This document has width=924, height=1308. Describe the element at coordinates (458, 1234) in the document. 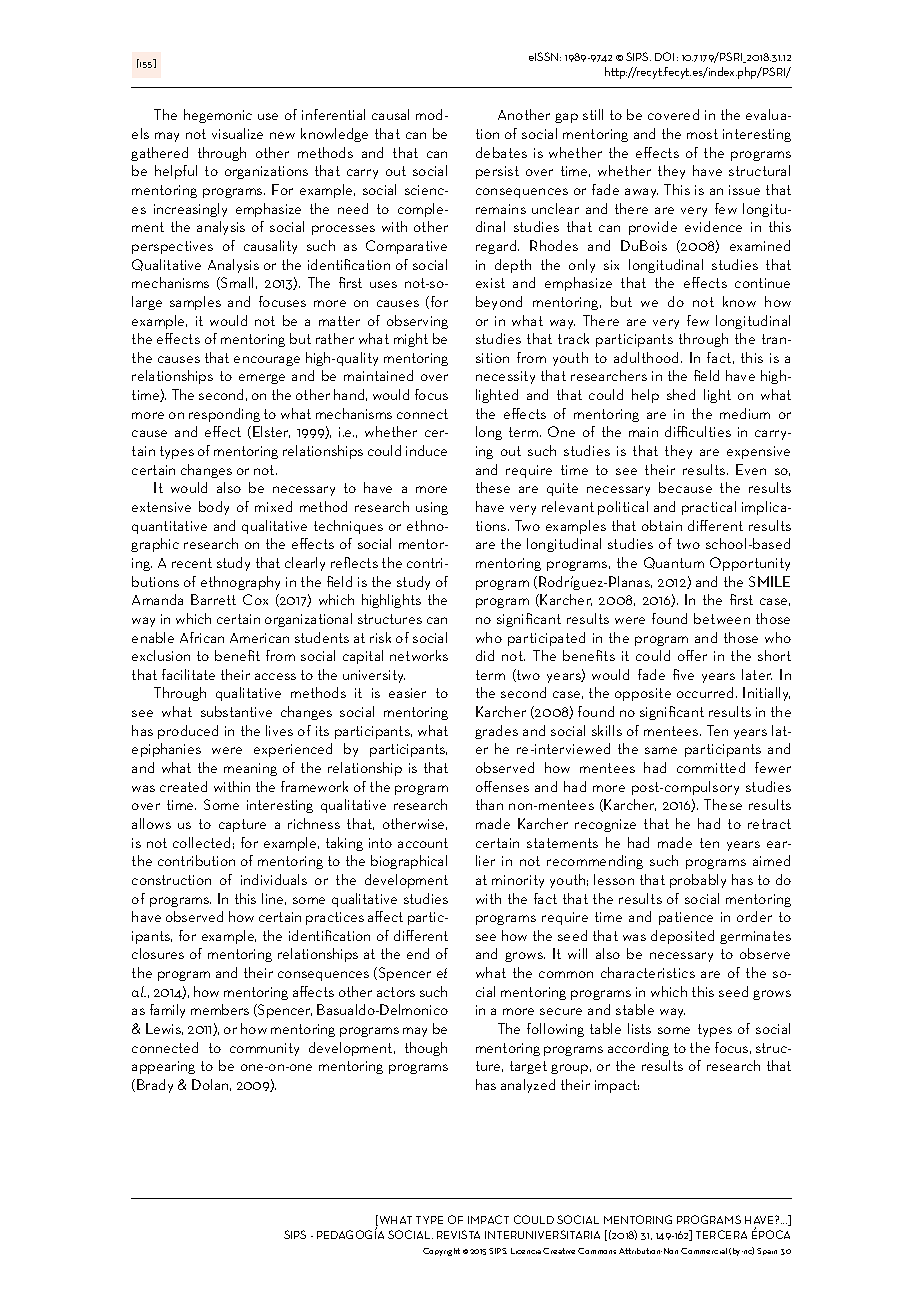

I see `REVISTA` at that location.
